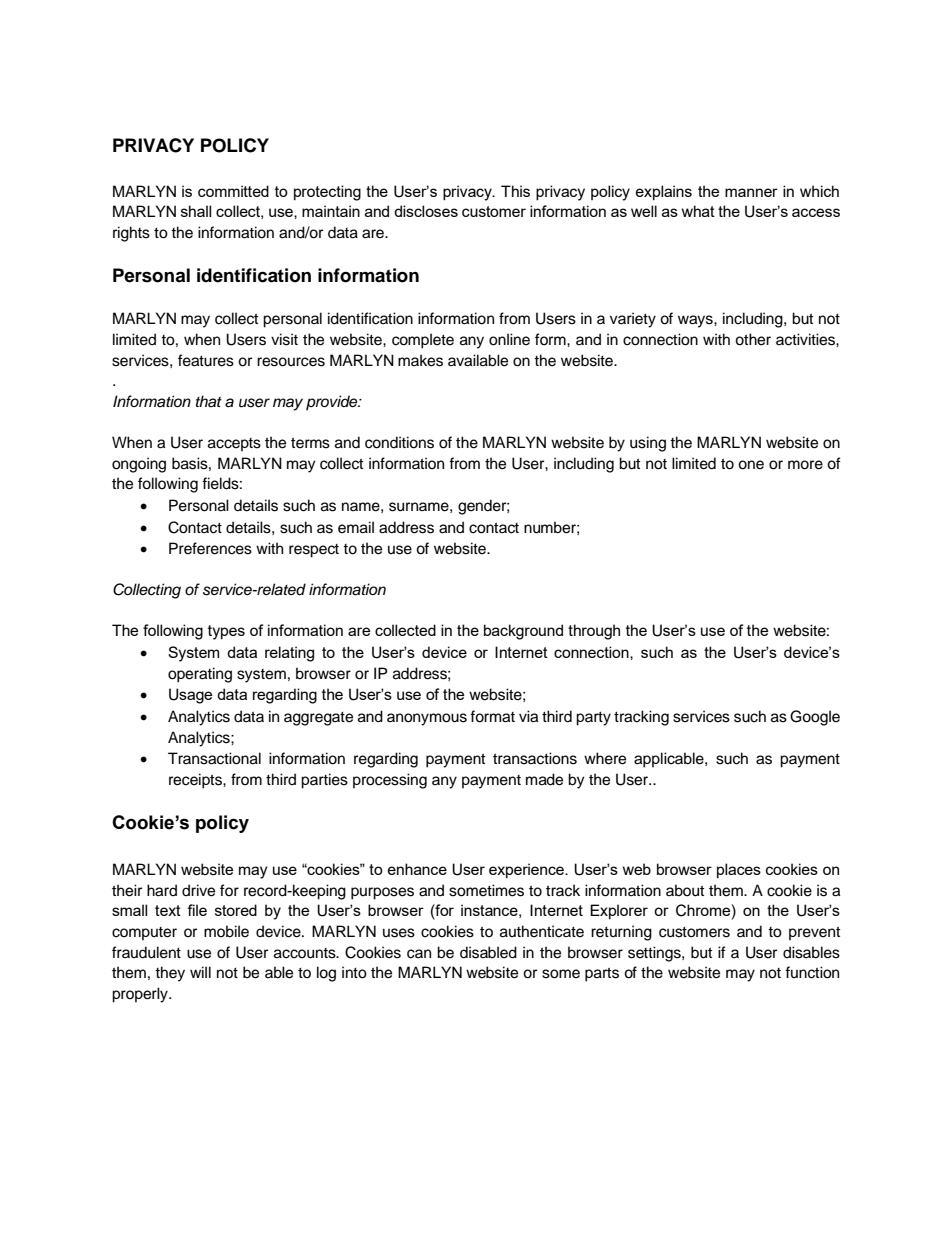  Describe the element at coordinates (426, 211) in the image. I see `discloses` at that location.
